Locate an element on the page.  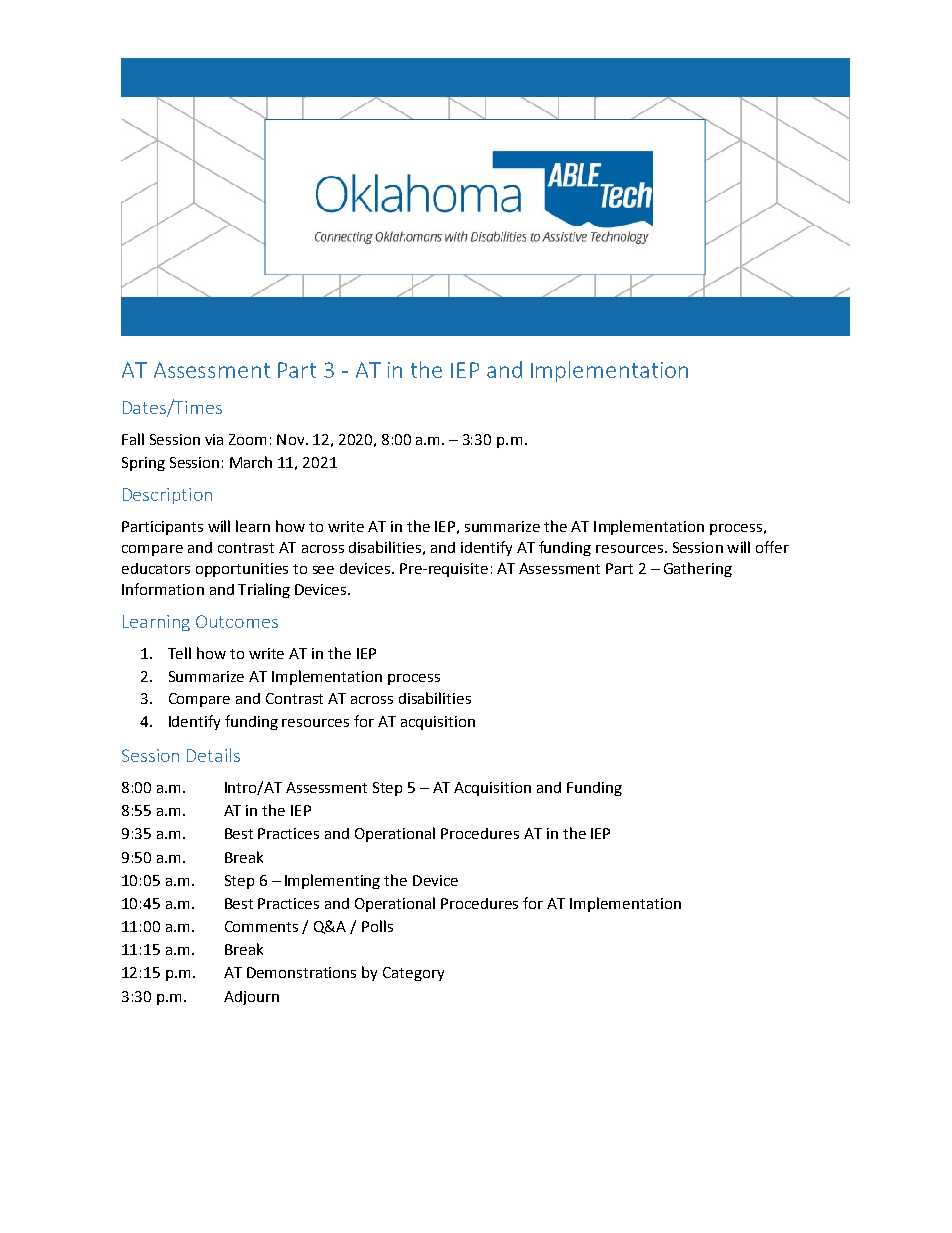
offer is located at coordinates (772, 547).
